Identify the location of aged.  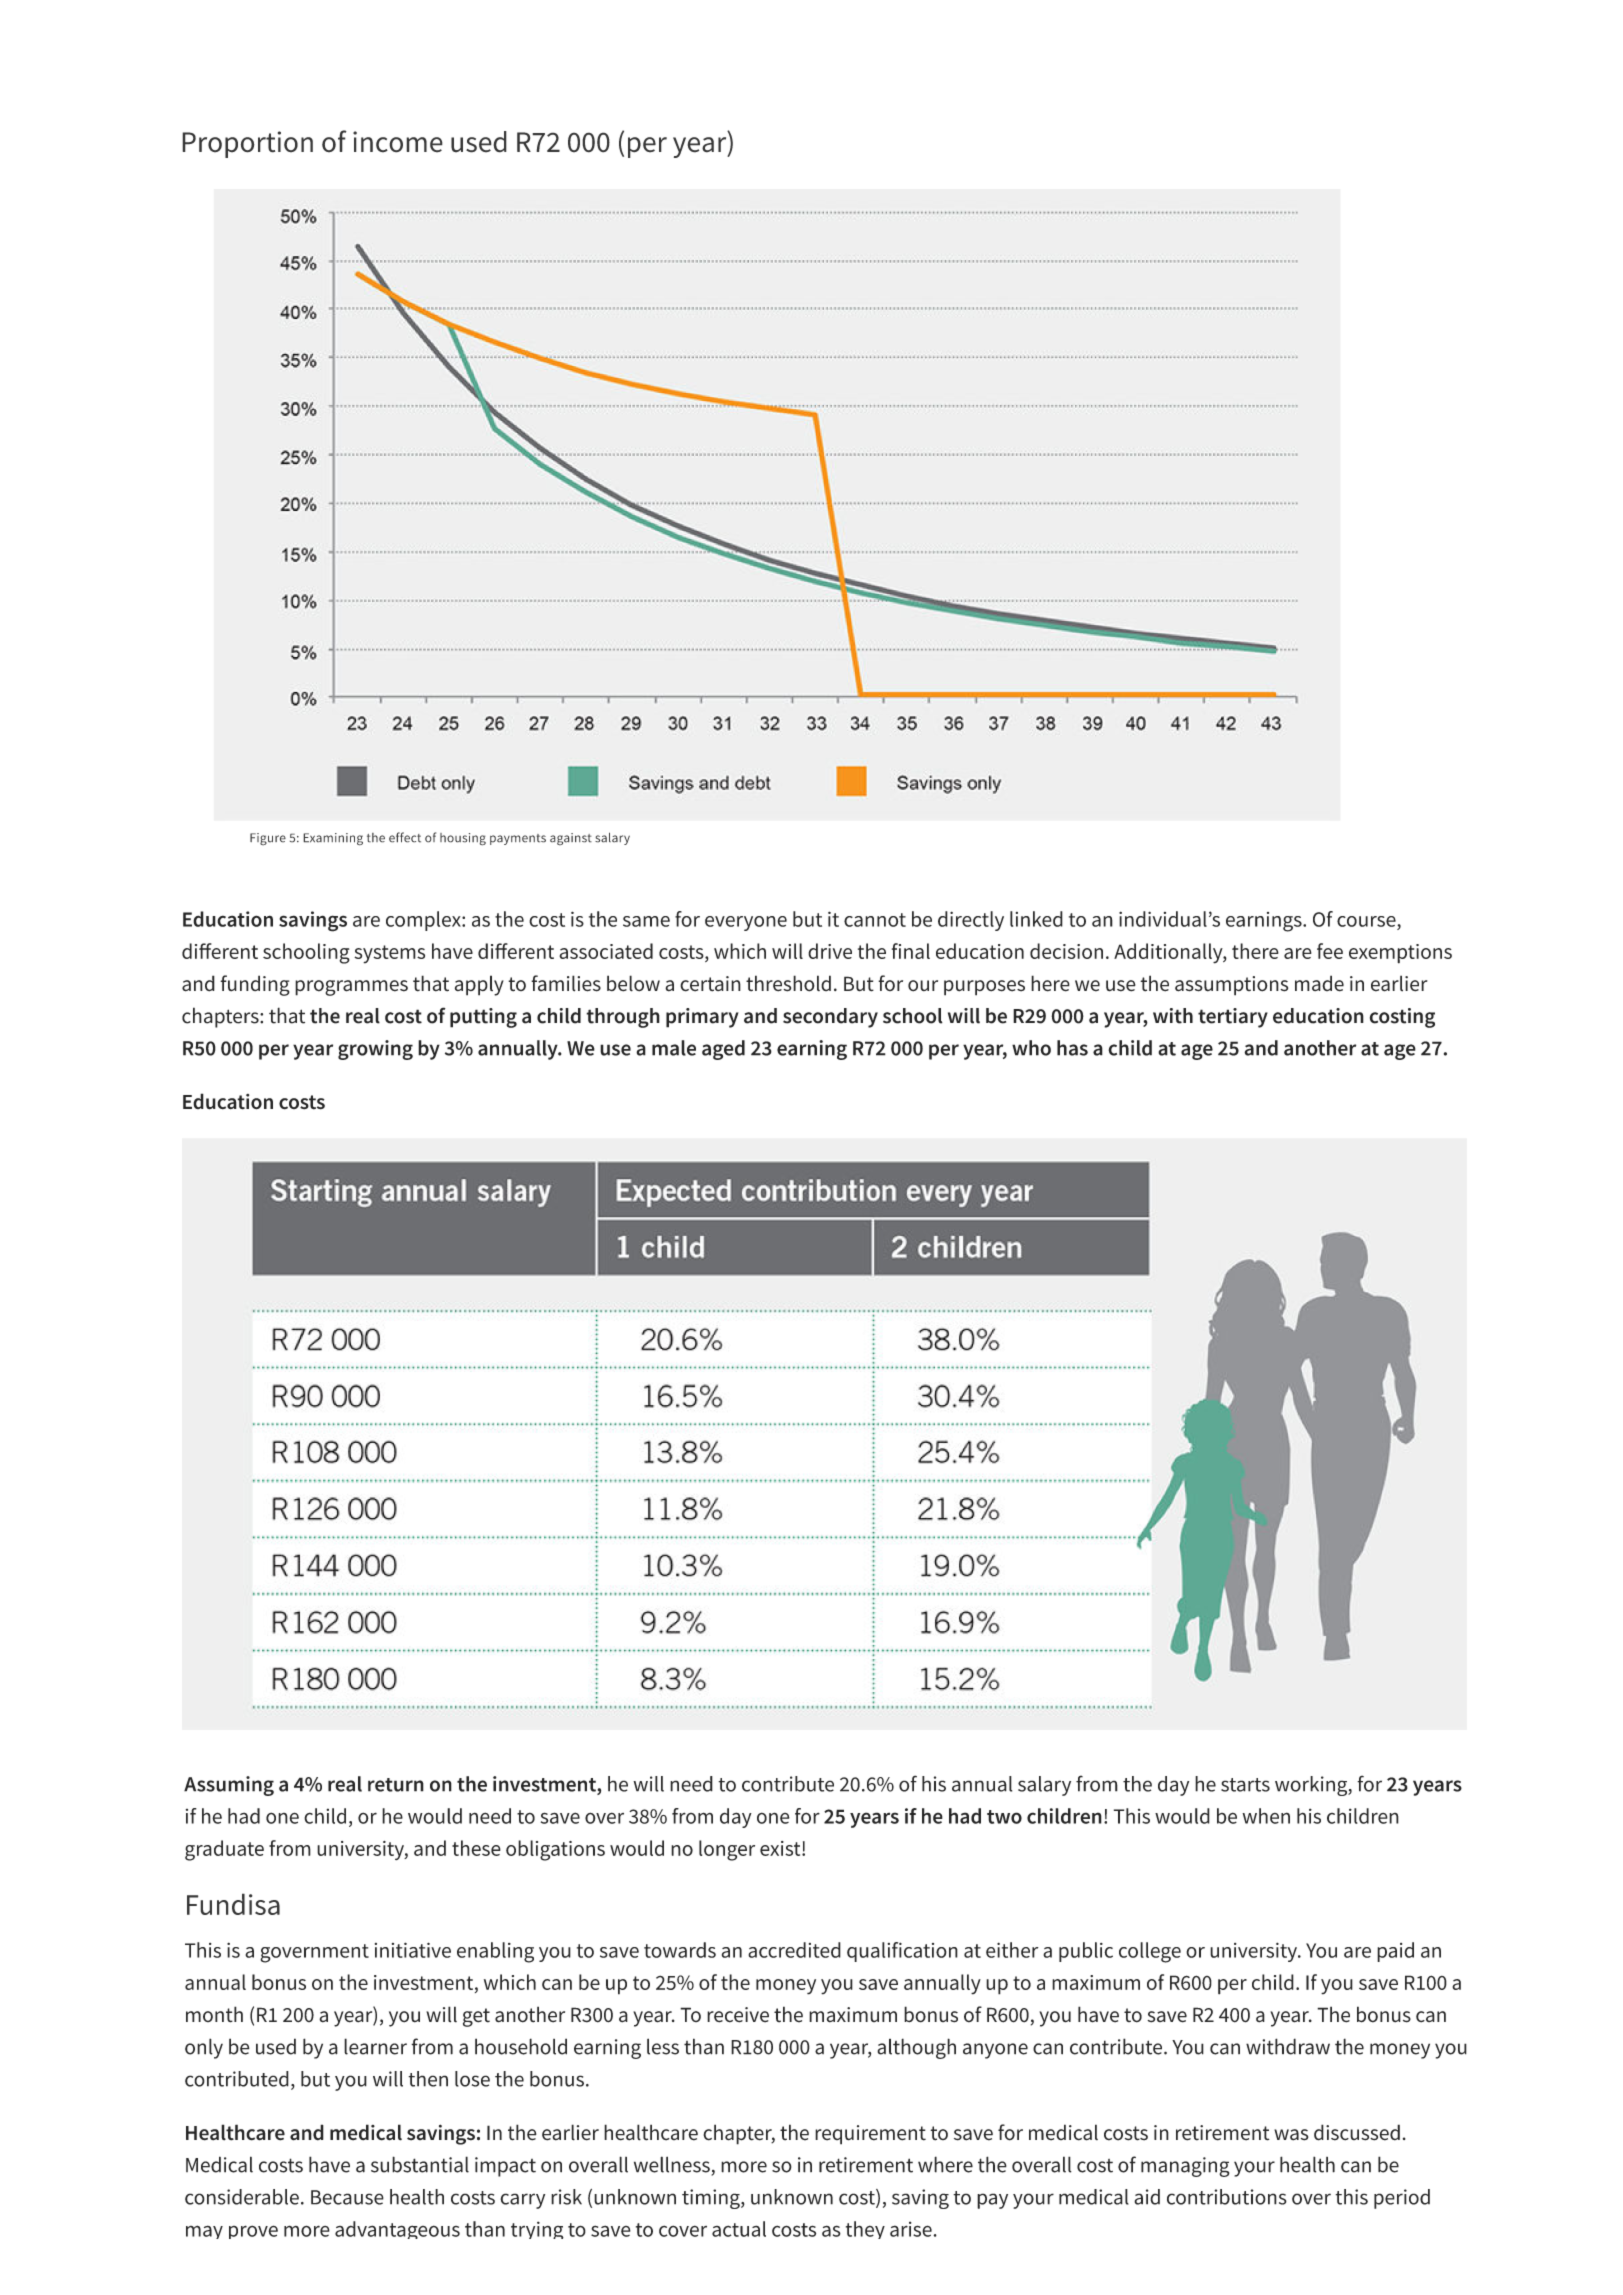
(723, 1050).
